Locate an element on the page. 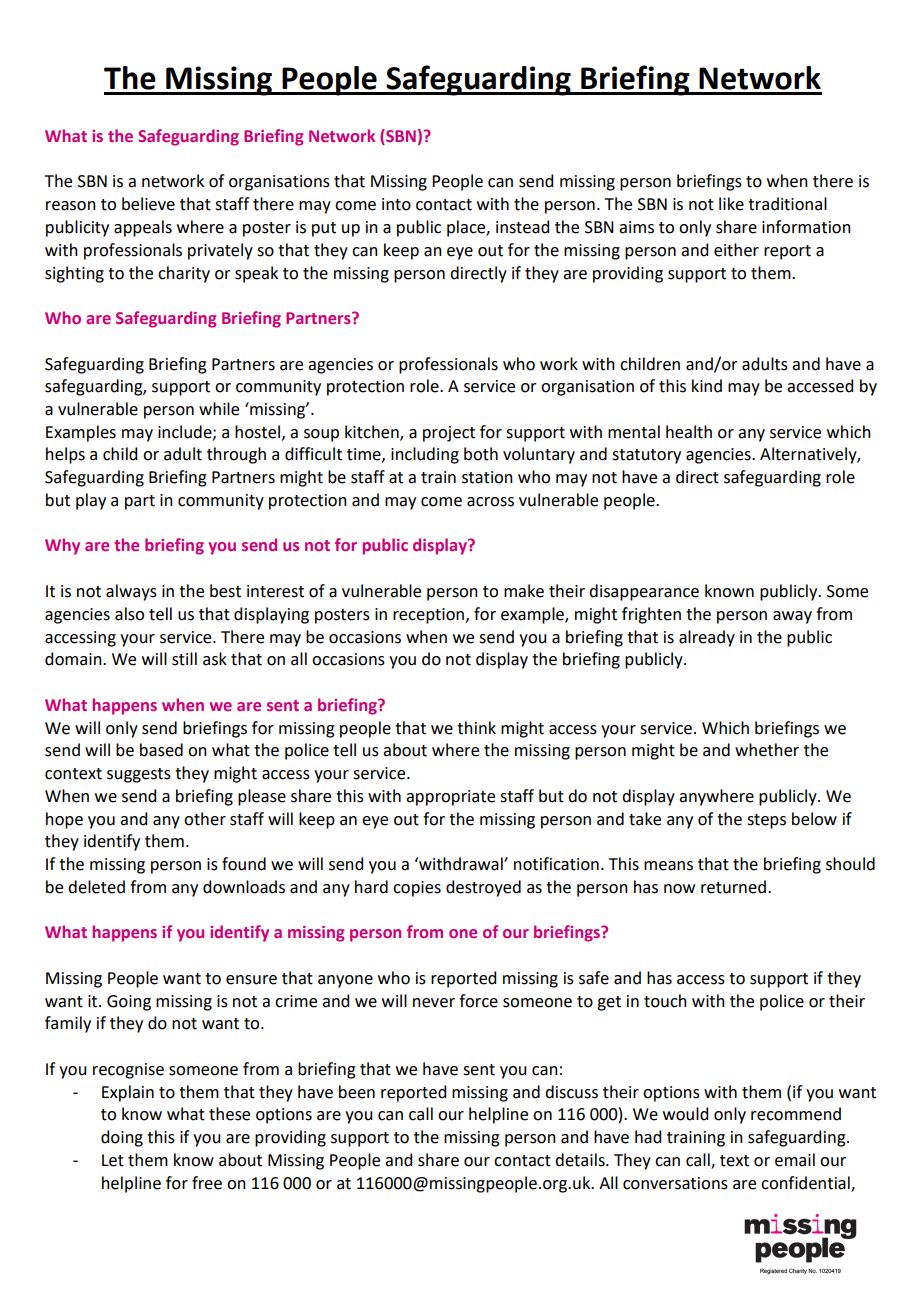 This image has width=924, height=1308. either is located at coordinates (736, 250).
